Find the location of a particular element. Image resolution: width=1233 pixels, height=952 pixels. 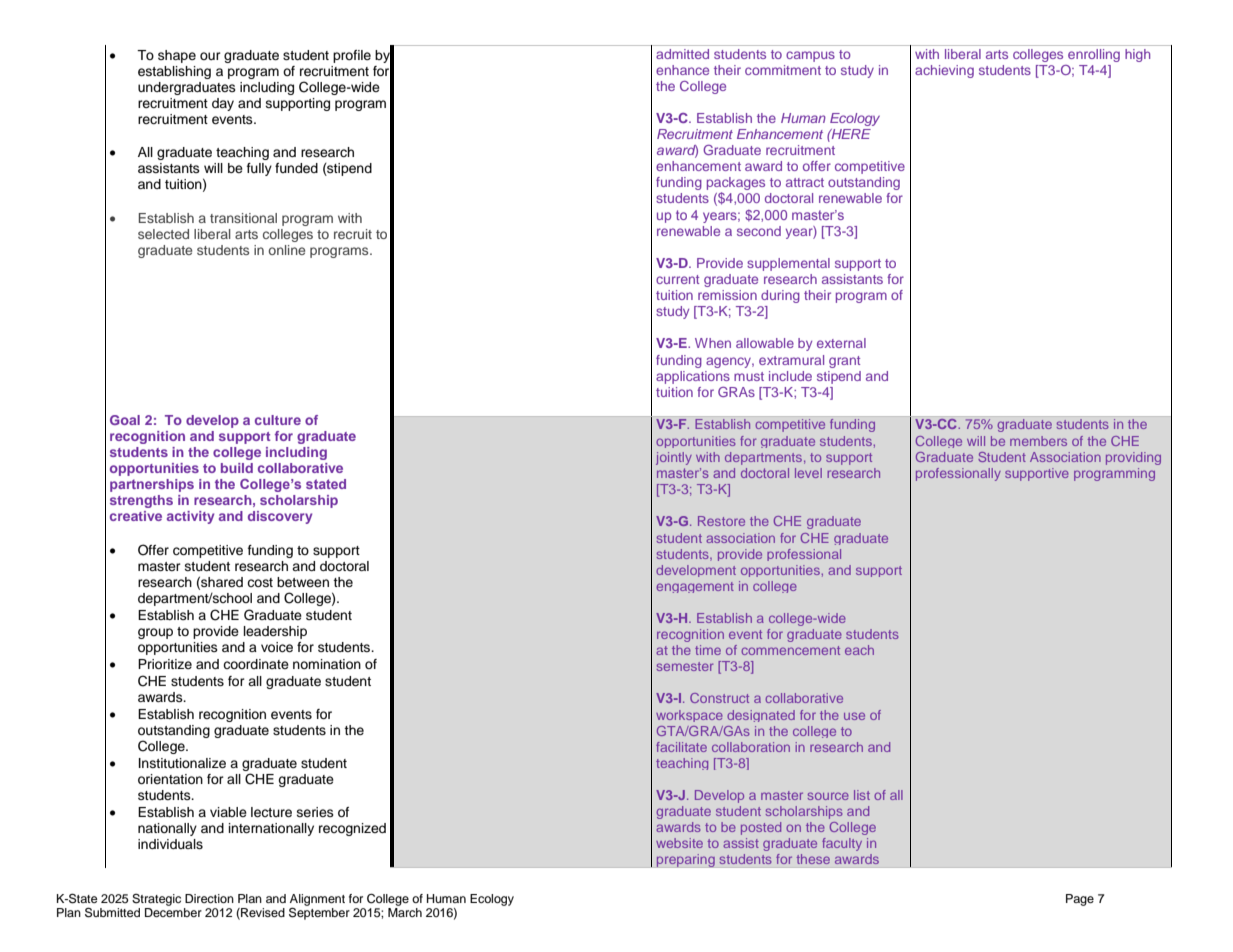

Page is located at coordinates (1080, 900).
